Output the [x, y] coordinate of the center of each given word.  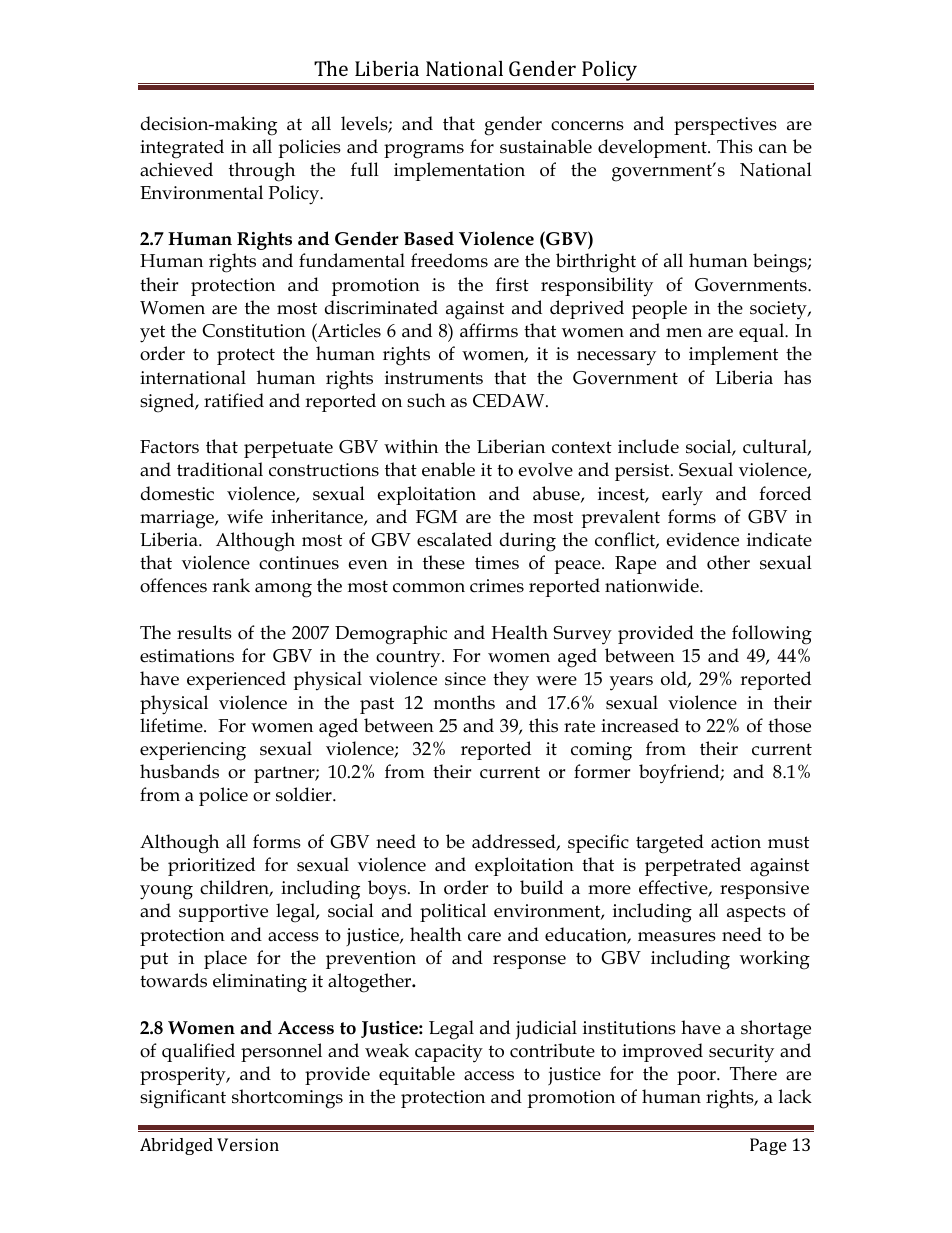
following [772, 635]
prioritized [211, 866]
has [797, 377]
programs [424, 151]
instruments [434, 378]
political [453, 912]
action [736, 842]
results [204, 632]
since [465, 679]
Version [248, 1144]
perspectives [725, 126]
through [262, 172]
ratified [234, 400]
